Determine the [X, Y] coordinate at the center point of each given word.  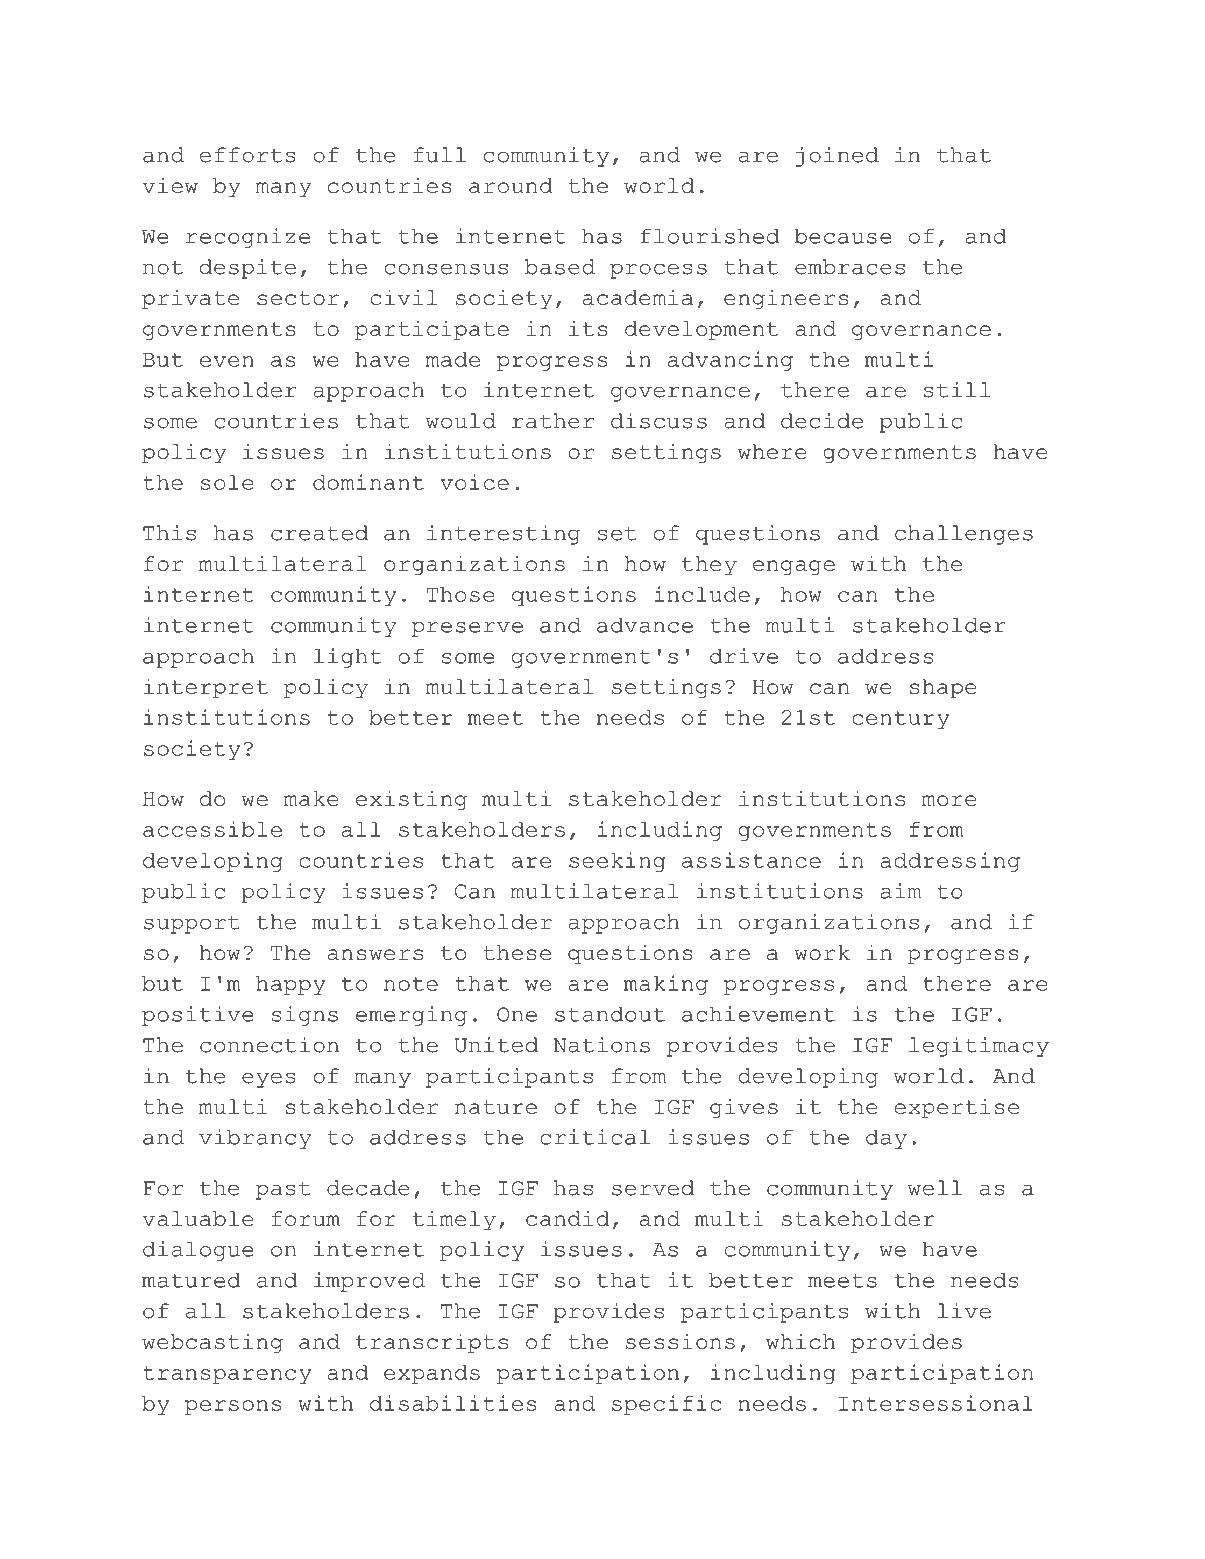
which [800, 1341]
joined [837, 157]
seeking [617, 862]
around [511, 185]
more [949, 800]
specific [667, 1405]
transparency [227, 1375]
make [311, 798]
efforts [248, 155]
